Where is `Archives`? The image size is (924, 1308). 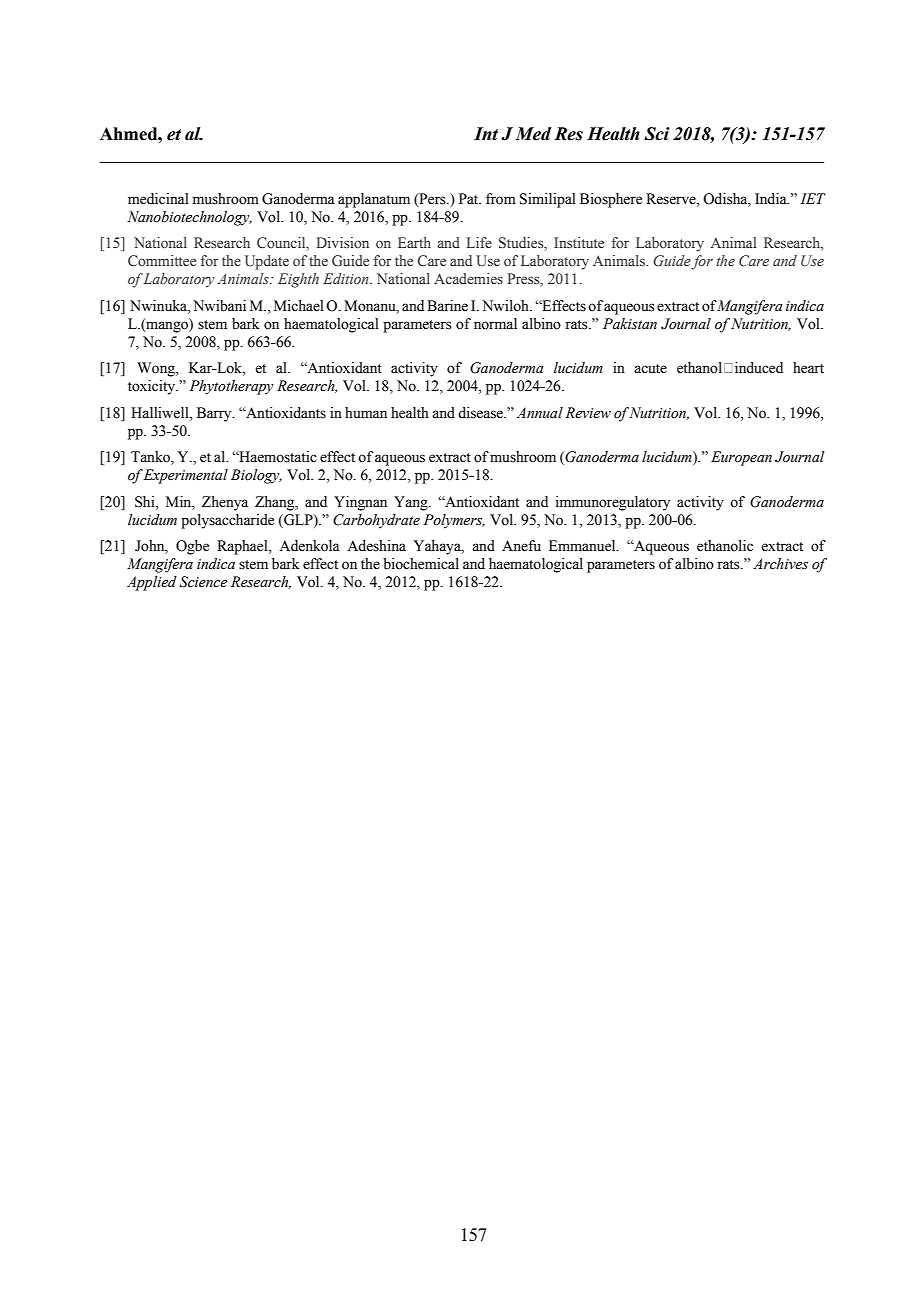
Archives is located at coordinates (780, 564).
